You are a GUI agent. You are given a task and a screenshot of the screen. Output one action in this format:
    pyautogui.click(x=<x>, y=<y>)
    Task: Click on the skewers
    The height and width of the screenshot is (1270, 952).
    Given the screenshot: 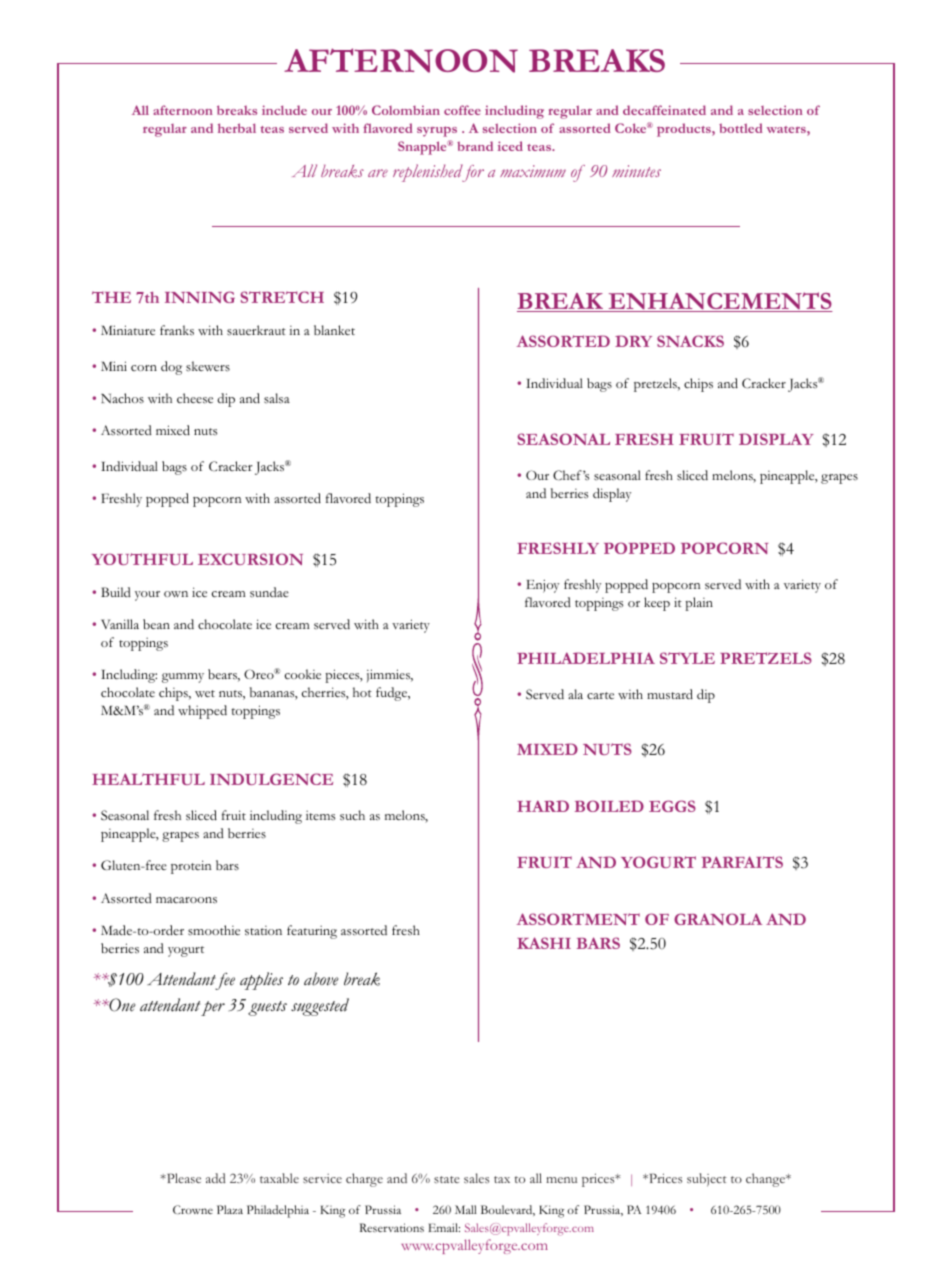 What is the action you would take?
    pyautogui.click(x=208, y=366)
